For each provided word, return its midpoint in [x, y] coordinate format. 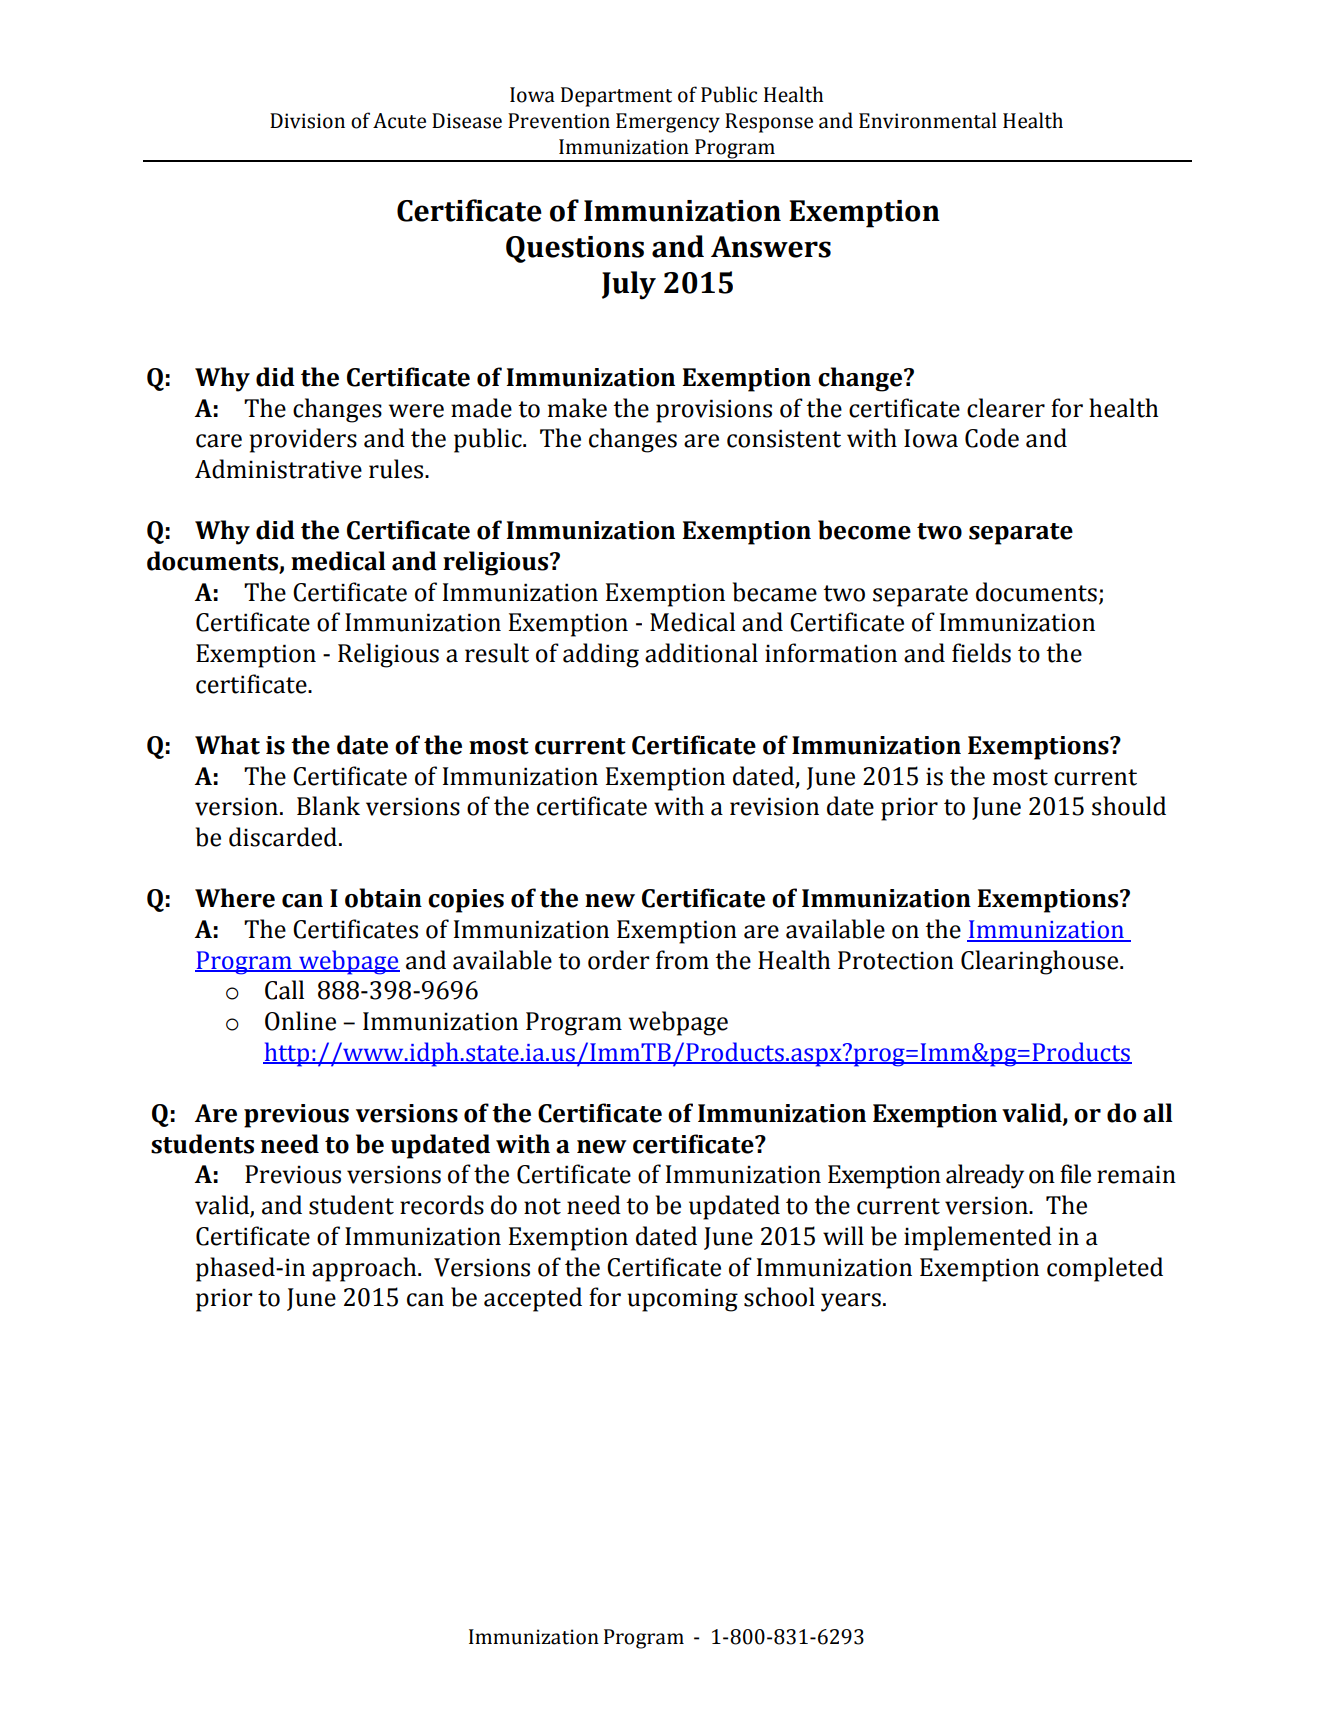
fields [981, 653]
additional [701, 653]
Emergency [668, 123]
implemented [978, 1238]
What [227, 745]
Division [307, 121]
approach [365, 1269]
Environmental [928, 120]
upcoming [682, 1300]
